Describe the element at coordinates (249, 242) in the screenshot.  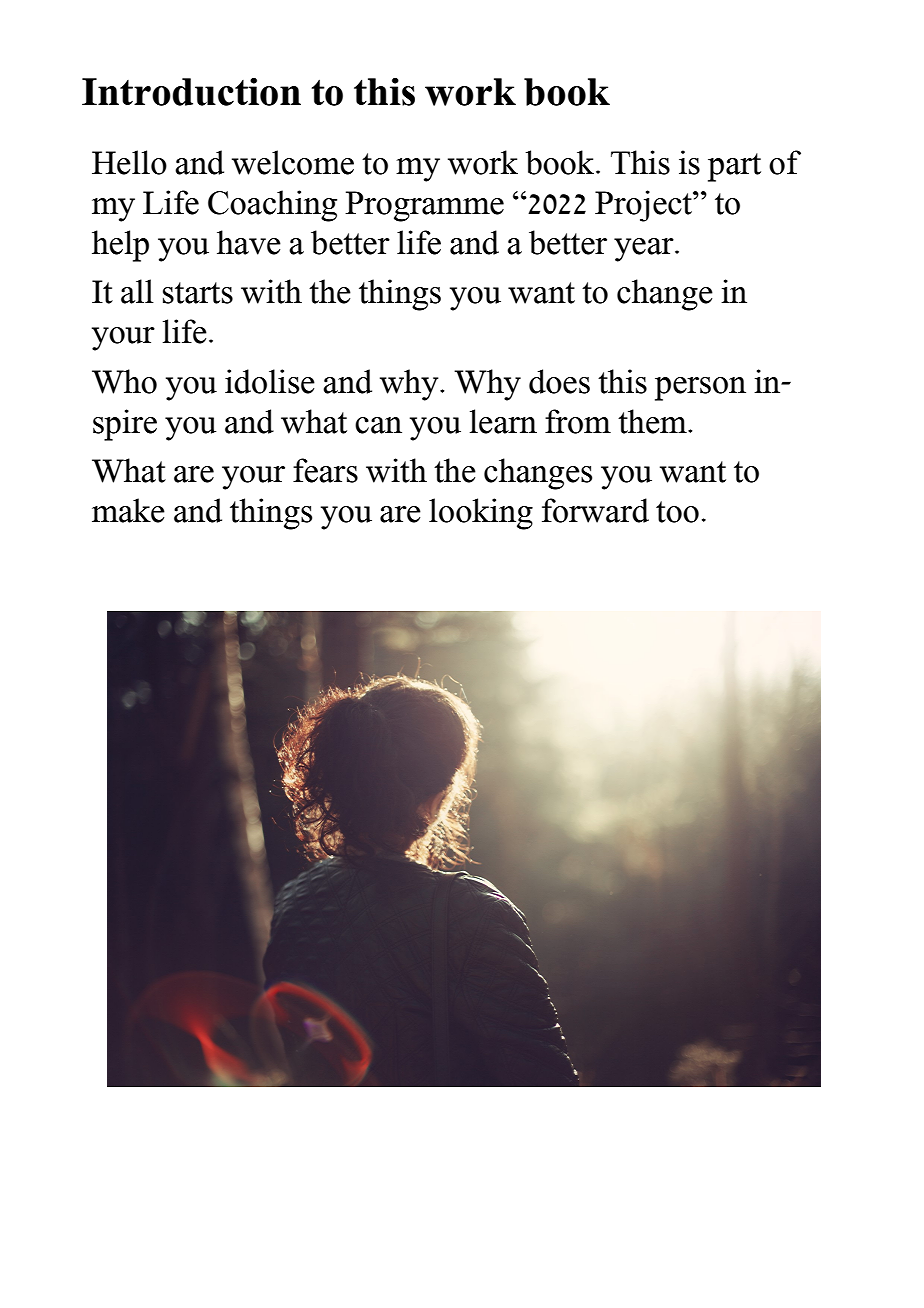
I see `have` at that location.
